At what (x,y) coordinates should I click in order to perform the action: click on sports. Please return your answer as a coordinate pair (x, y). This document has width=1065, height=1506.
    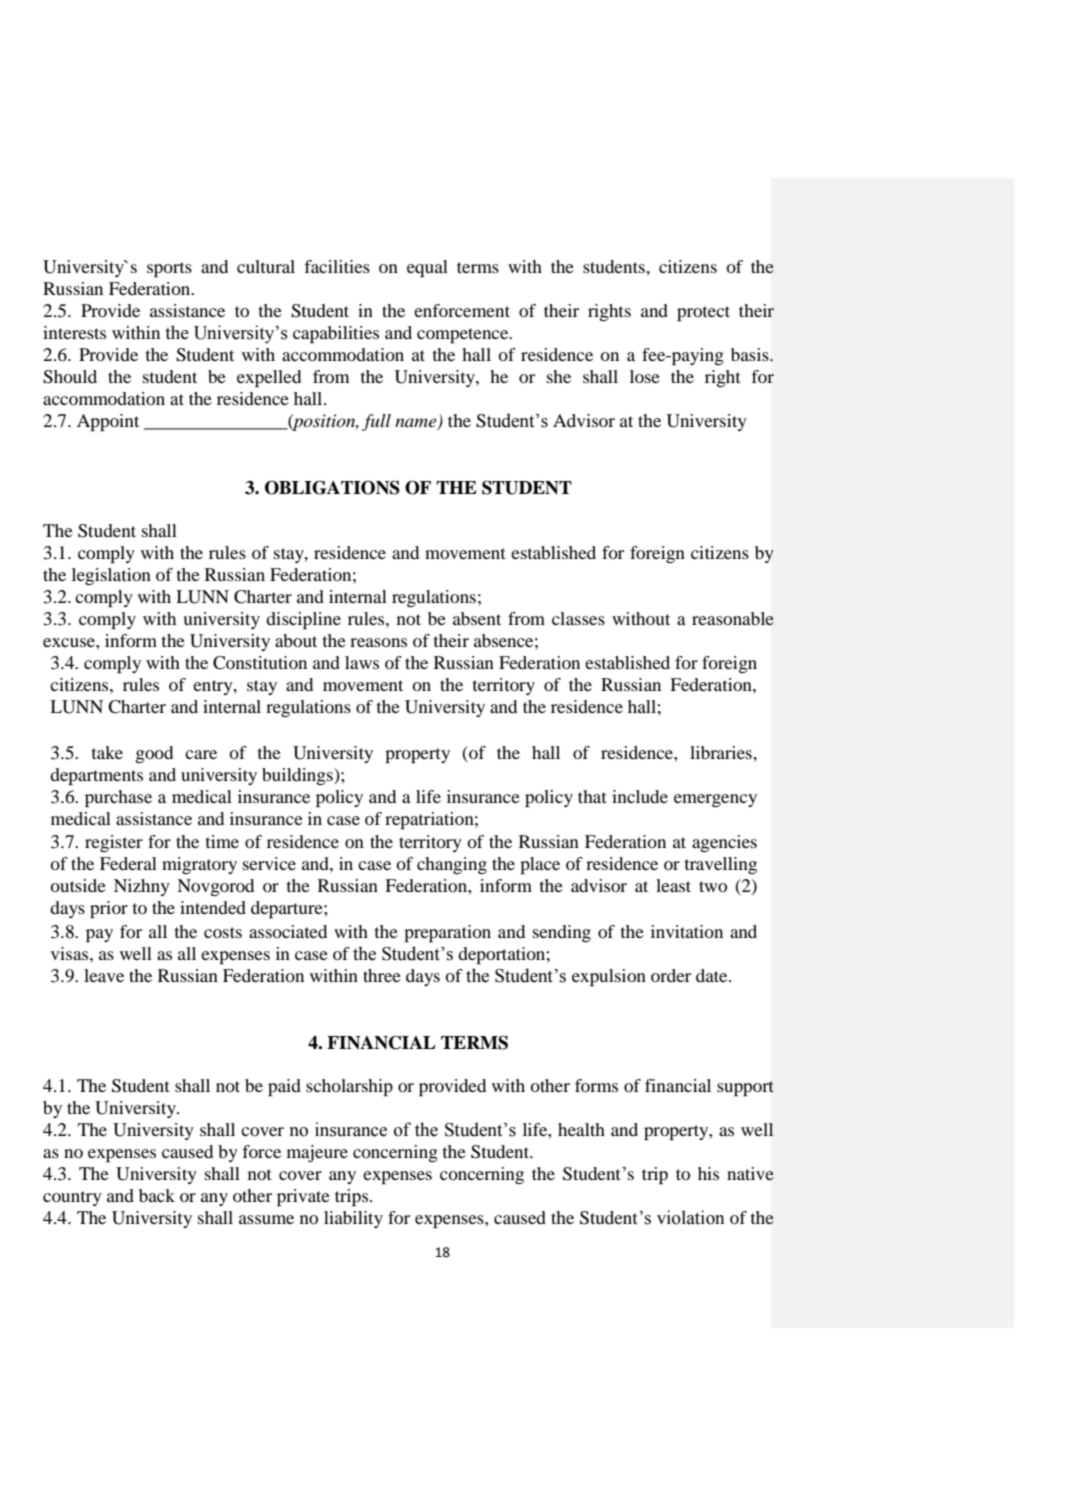
    Looking at the image, I should click on (169, 269).
